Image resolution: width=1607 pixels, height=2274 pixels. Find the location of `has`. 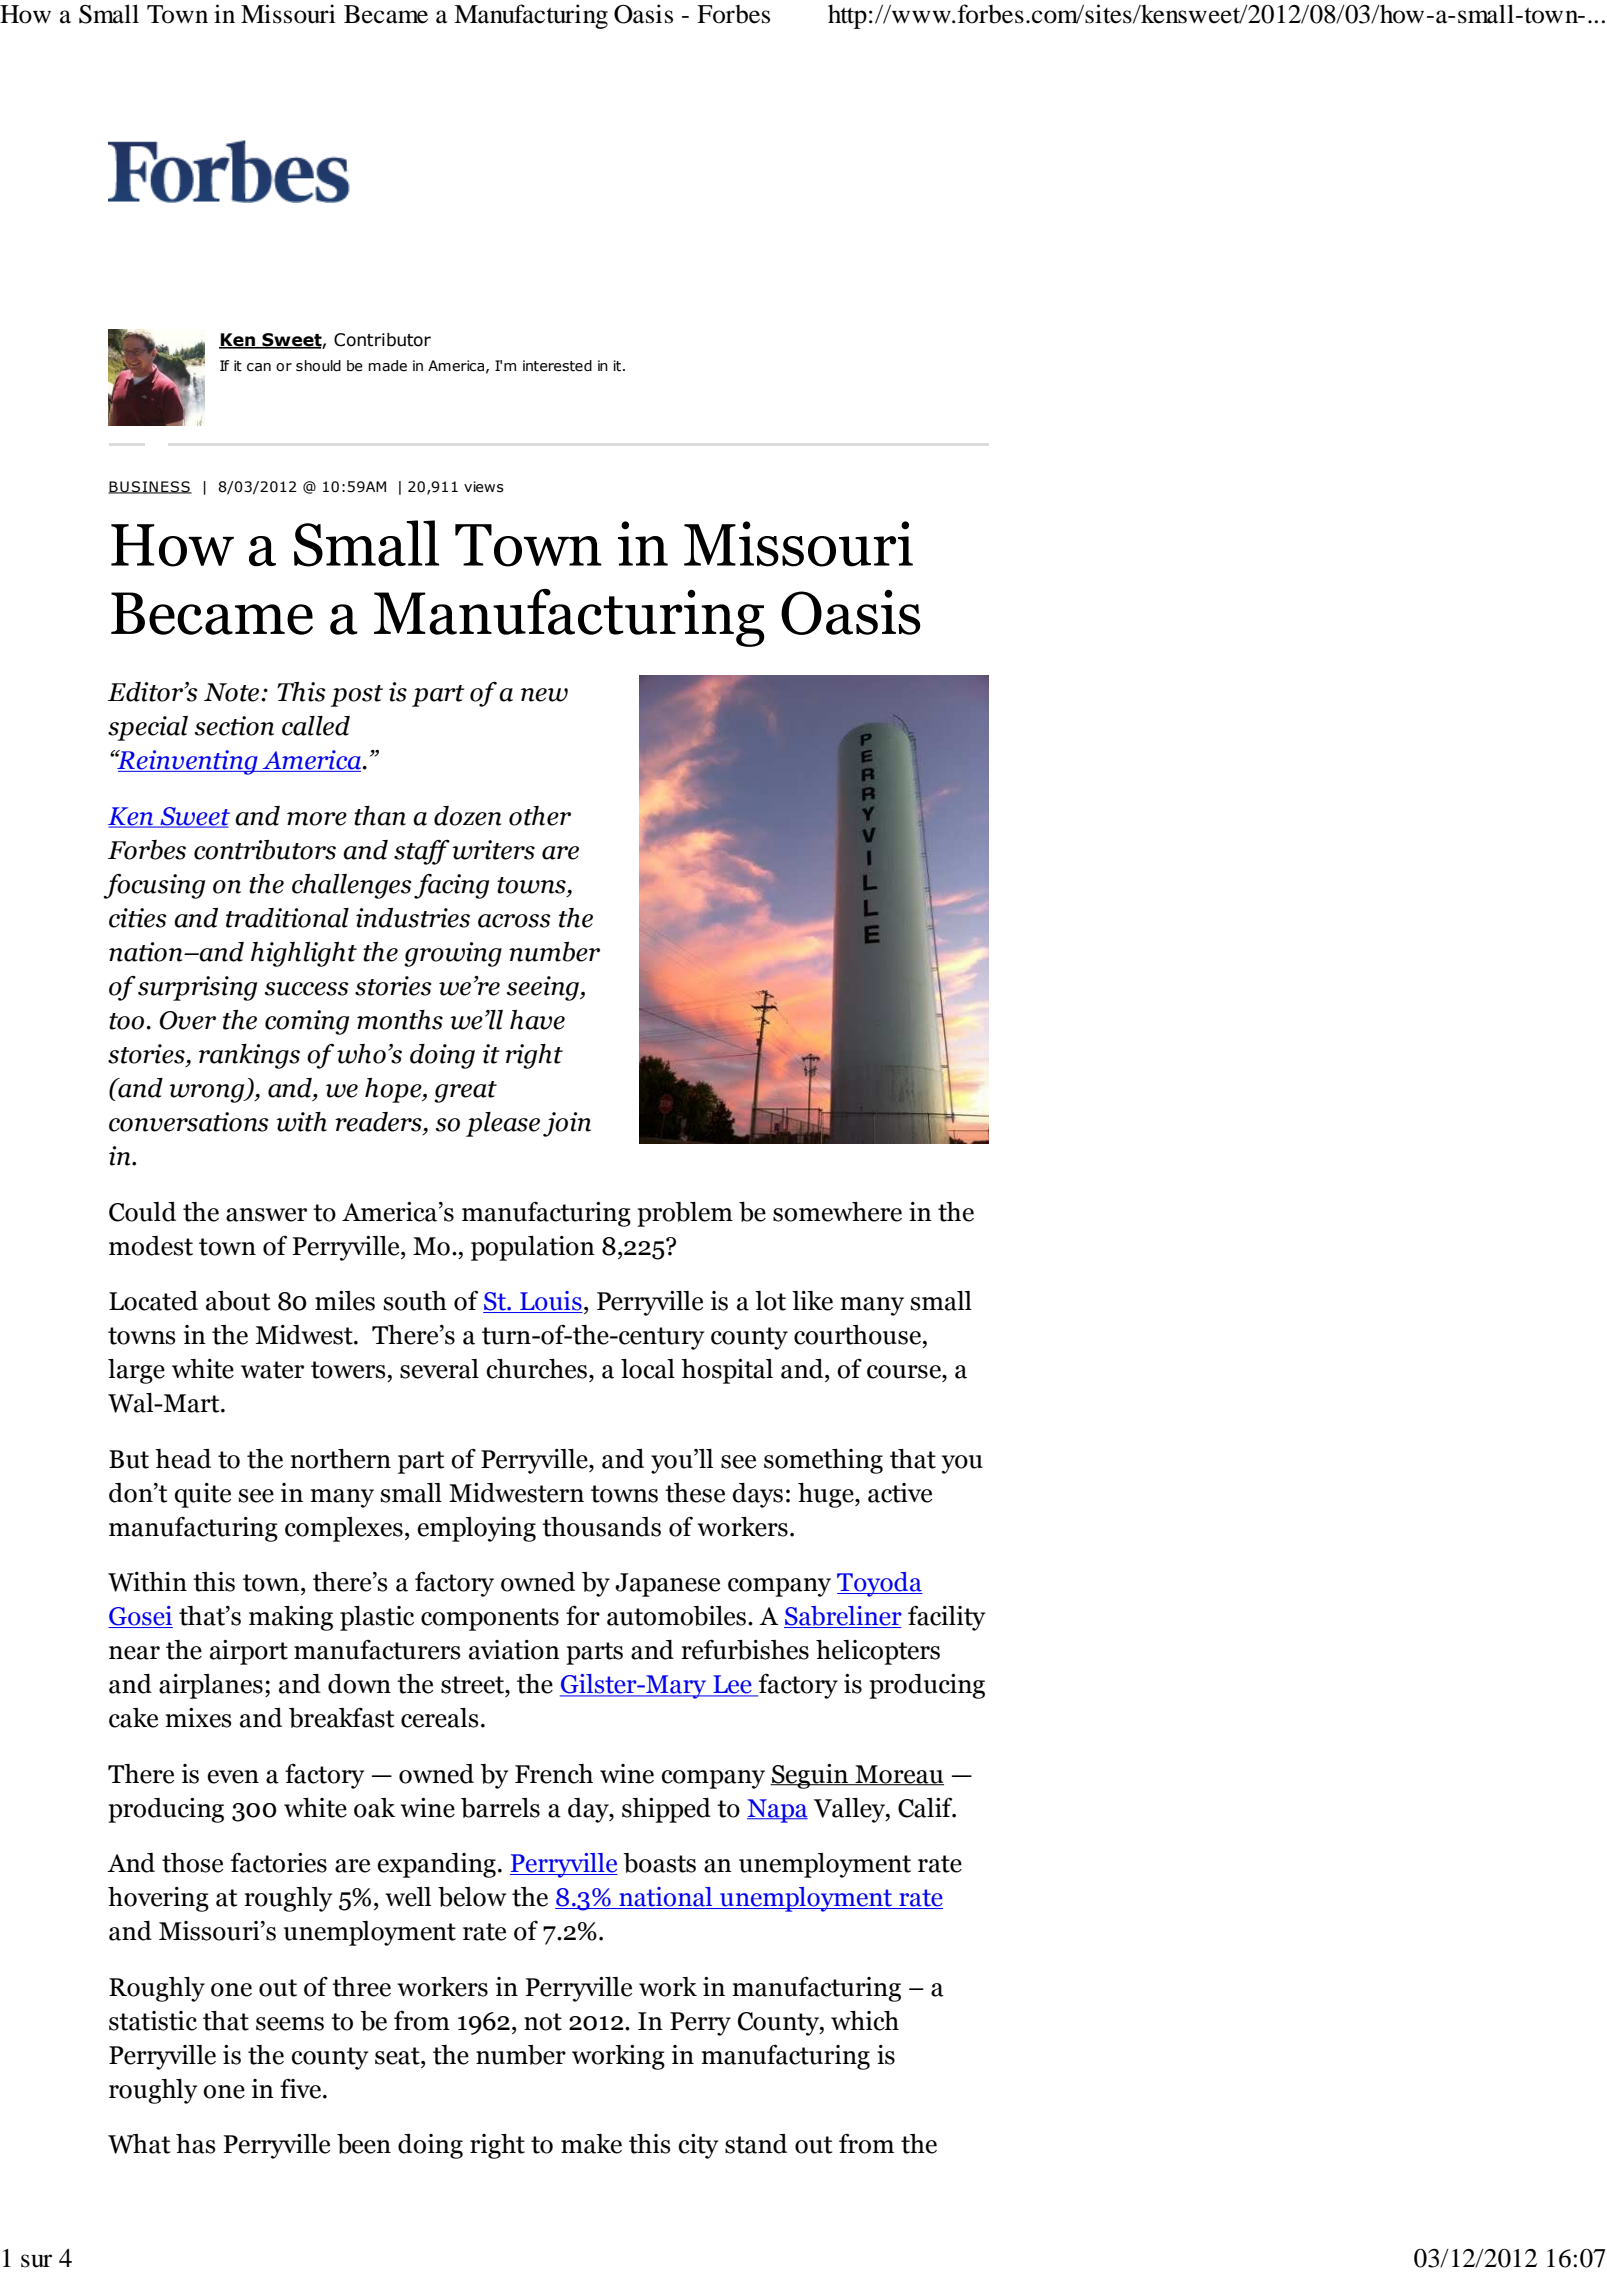

has is located at coordinates (196, 2144).
